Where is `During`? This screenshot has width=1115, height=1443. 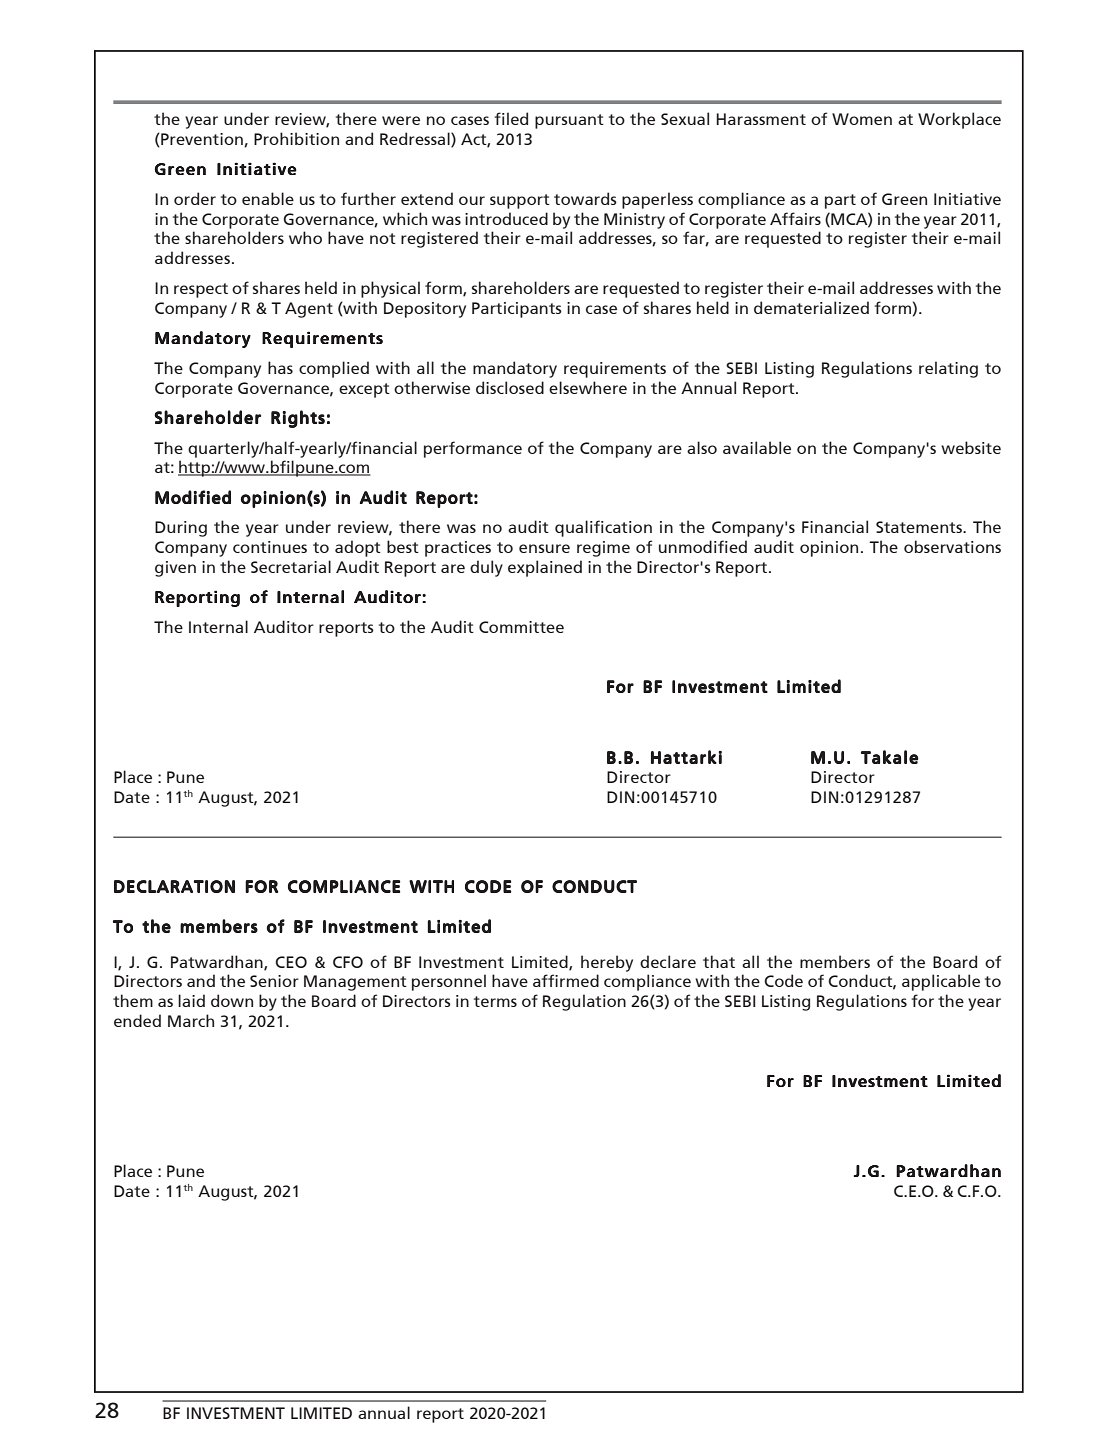
During is located at coordinates (181, 529).
